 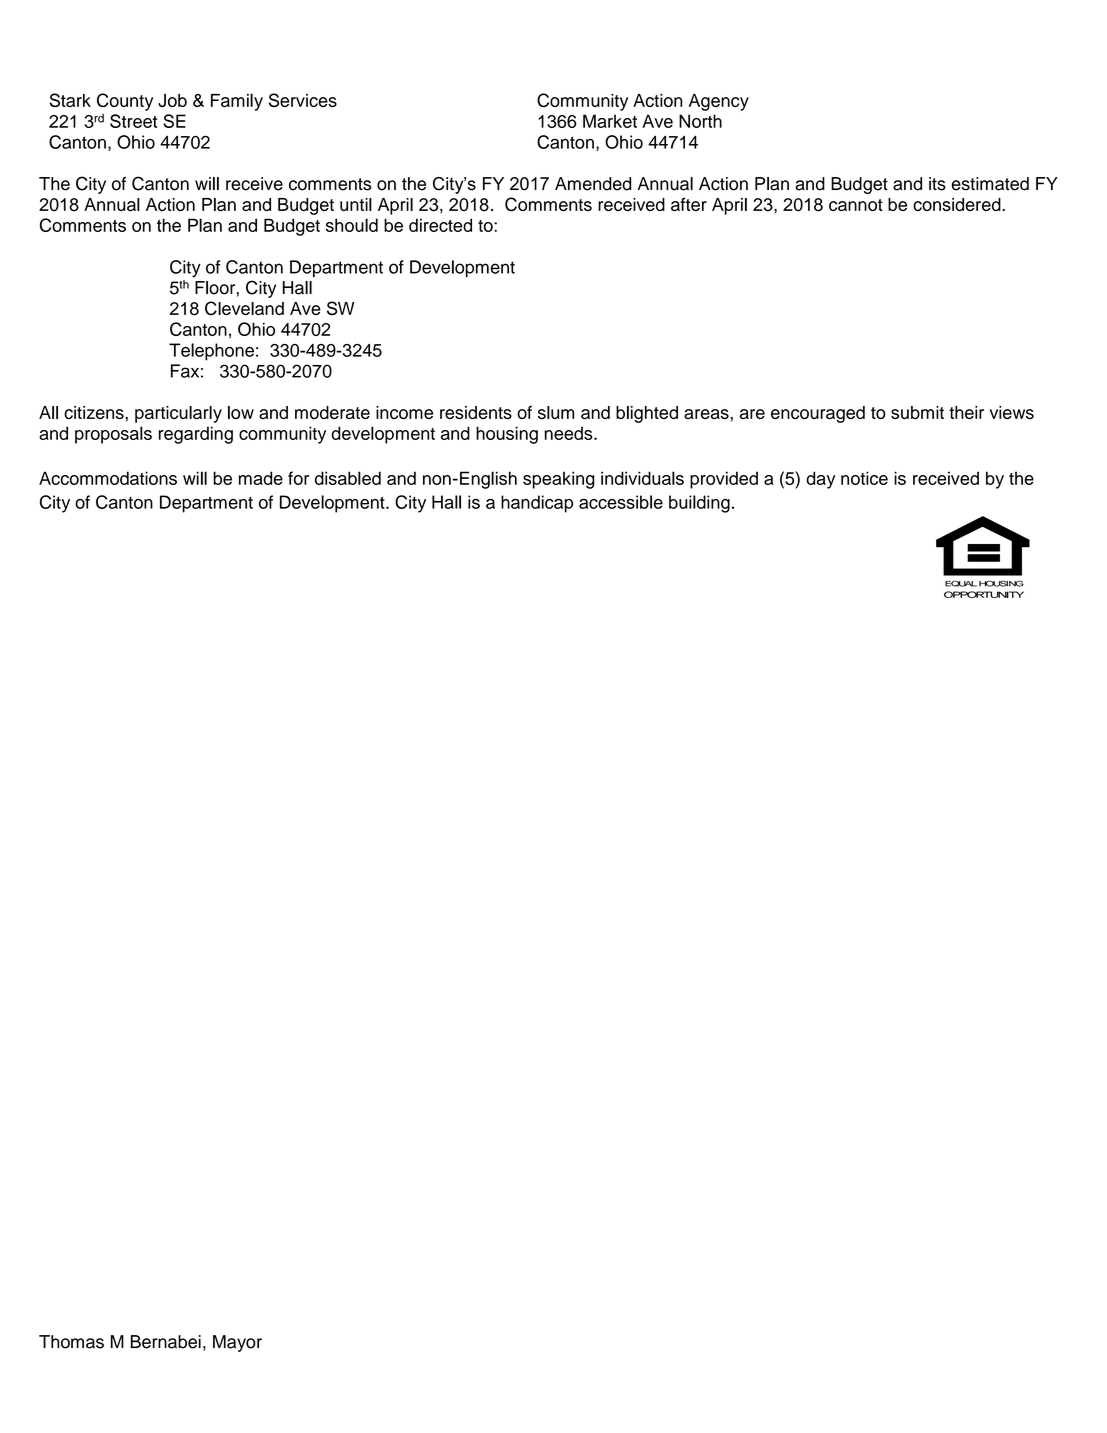 What do you see at coordinates (917, 412) in the document?
I see `submit` at bounding box center [917, 412].
